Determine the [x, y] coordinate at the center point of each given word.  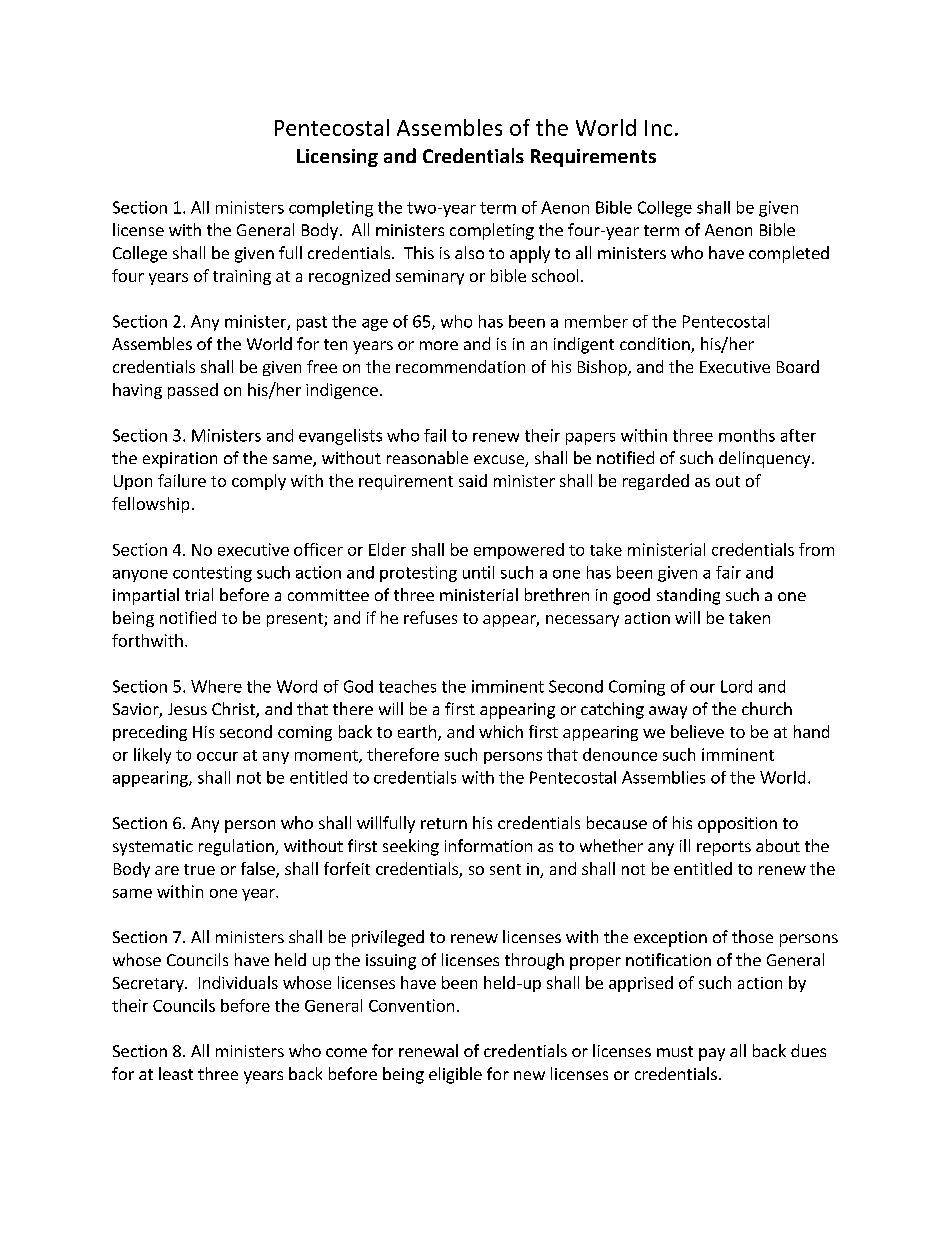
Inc [658, 128]
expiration [180, 460]
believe [697, 731]
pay [712, 1054]
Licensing [337, 158]
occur [217, 756]
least [176, 1073]
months [747, 435]
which [501, 731]
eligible [455, 1075]
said [473, 480]
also [469, 252]
